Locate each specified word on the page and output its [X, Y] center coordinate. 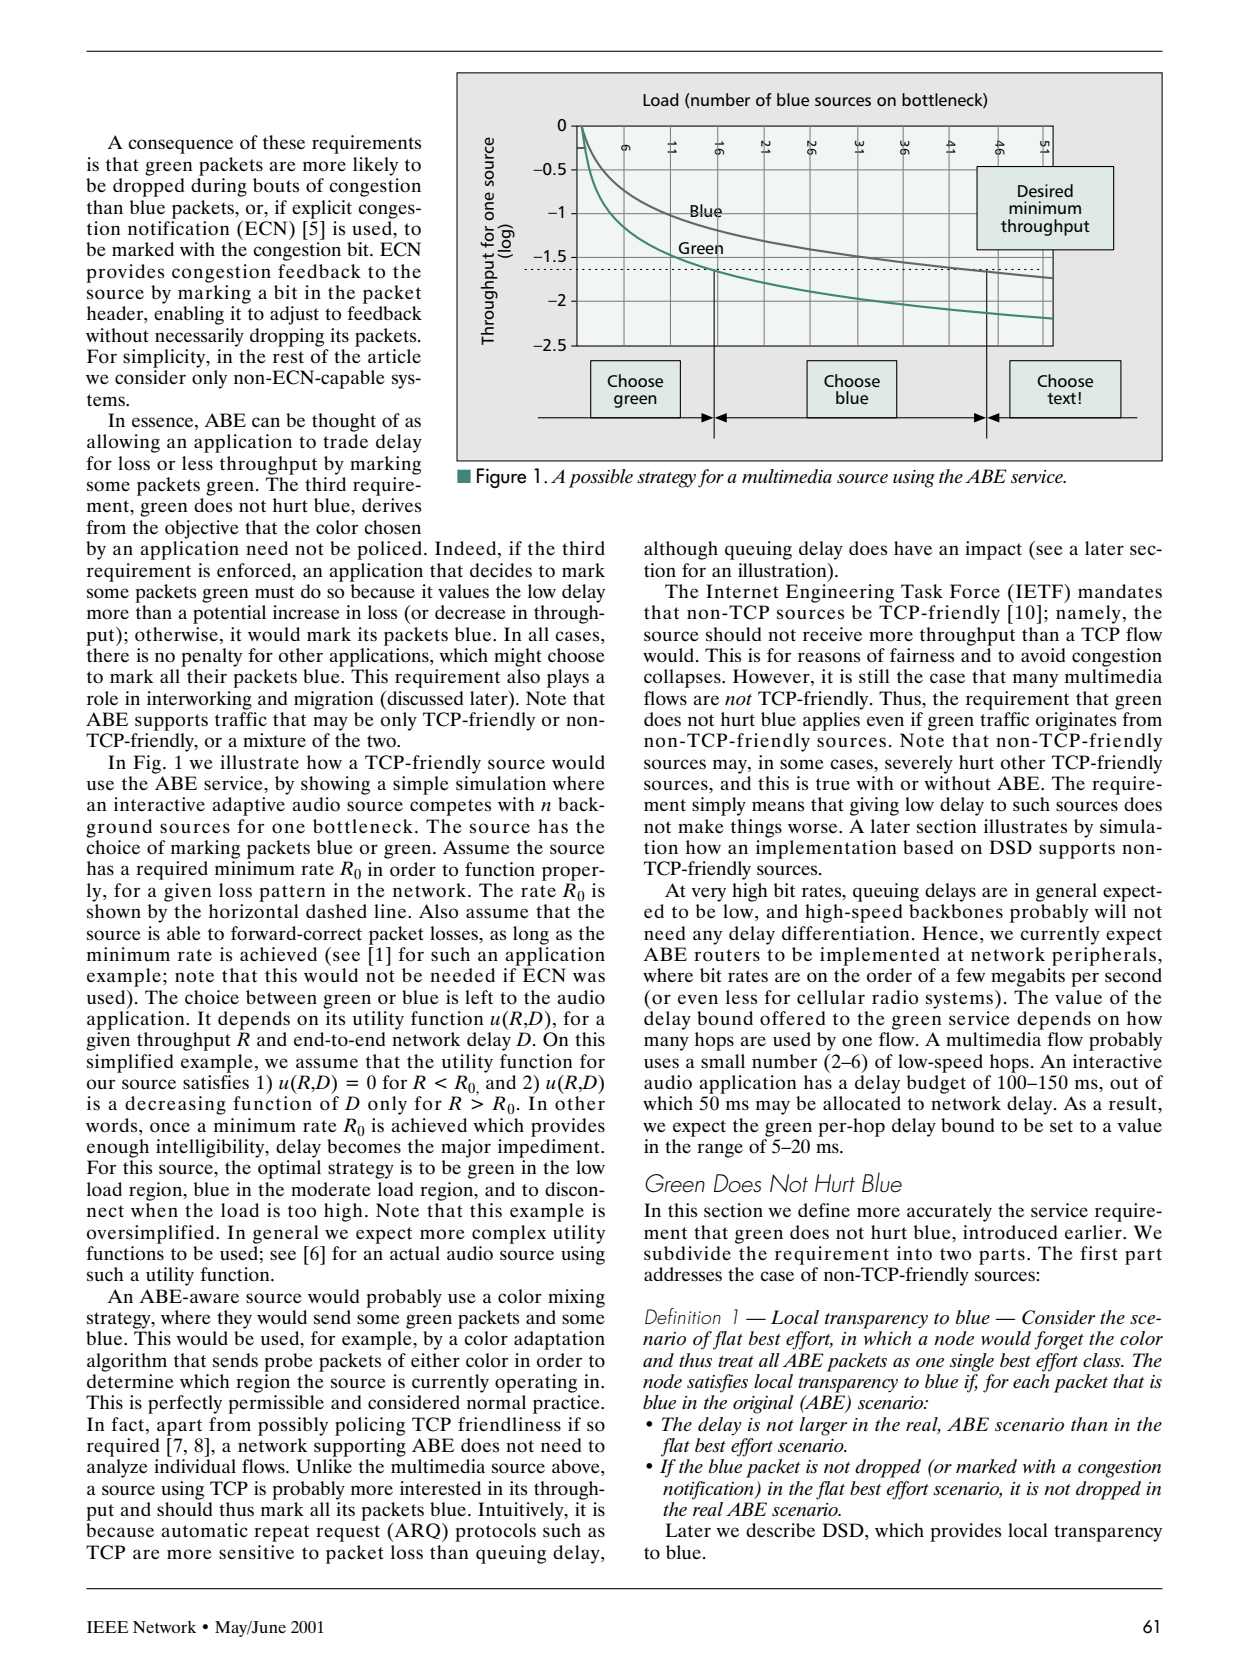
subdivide [687, 1253]
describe [780, 1530]
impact [993, 550]
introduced [1010, 1232]
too [302, 1211]
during [219, 187]
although [681, 550]
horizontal [254, 911]
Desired [1045, 190]
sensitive [256, 1552]
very [708, 894]
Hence [951, 933]
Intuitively [522, 1511]
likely [375, 166]
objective [202, 529]
